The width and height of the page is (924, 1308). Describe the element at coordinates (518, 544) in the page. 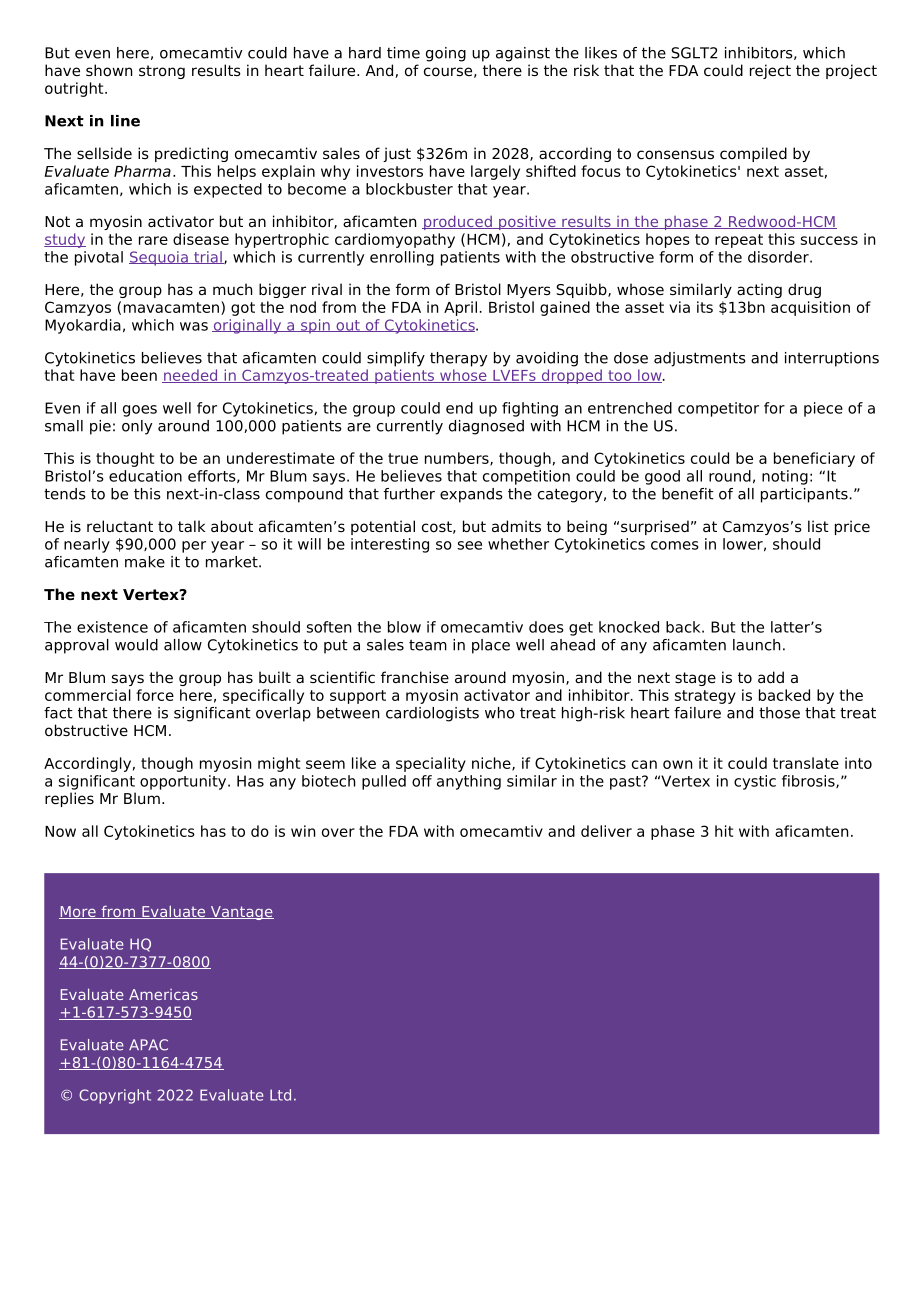

I see `whether` at that location.
